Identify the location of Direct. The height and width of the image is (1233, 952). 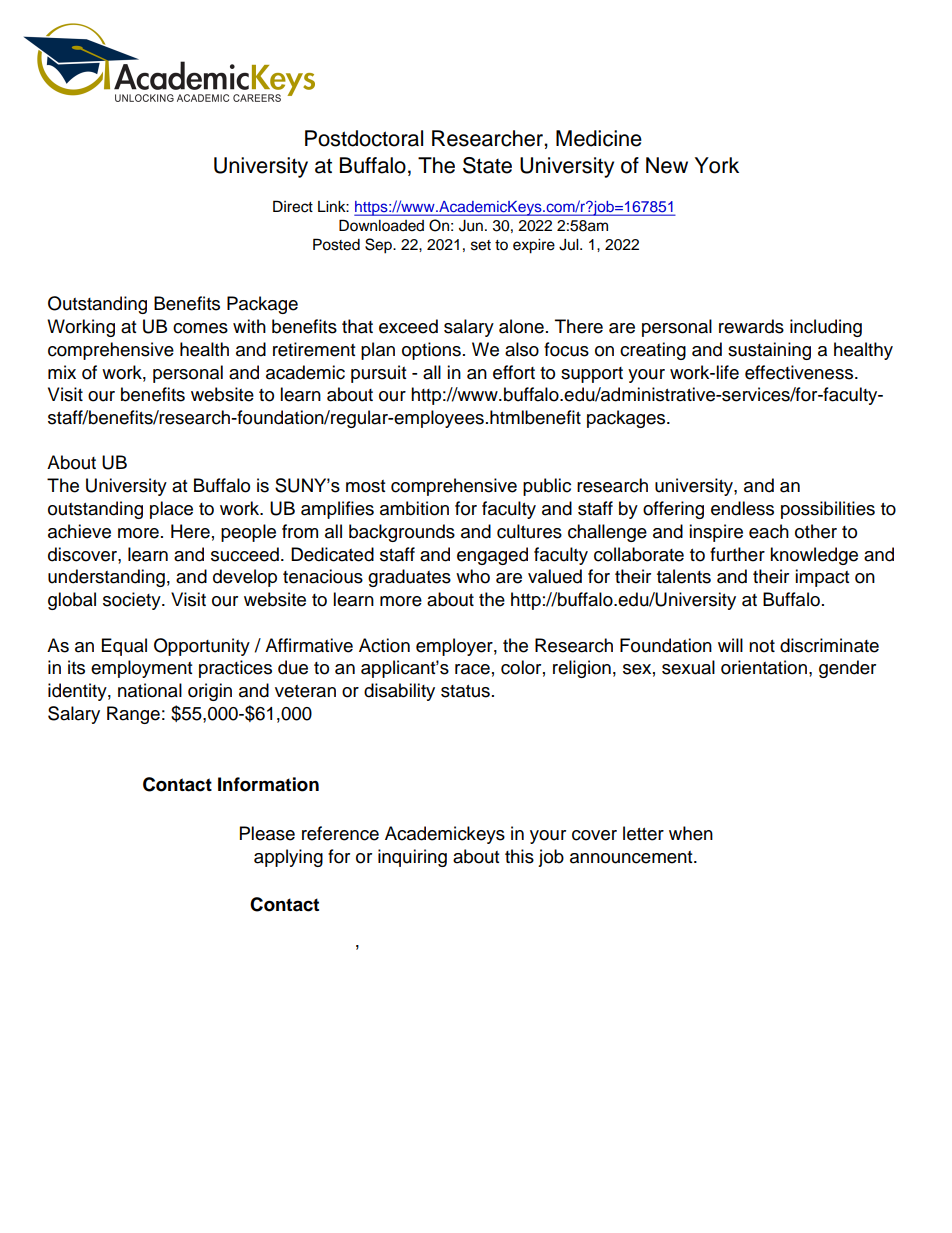
(293, 206).
